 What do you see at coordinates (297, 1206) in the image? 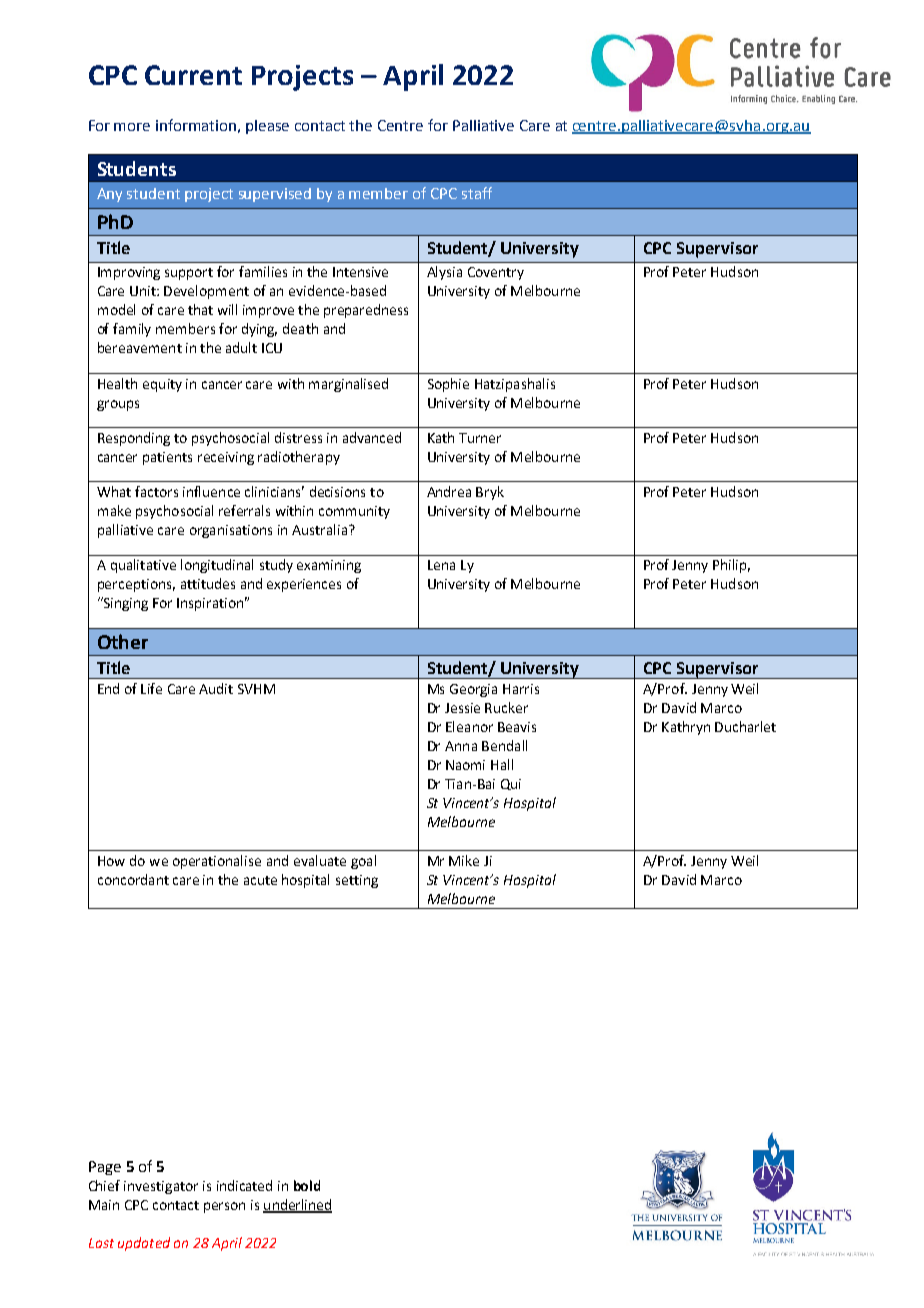
I see `underlined` at bounding box center [297, 1206].
